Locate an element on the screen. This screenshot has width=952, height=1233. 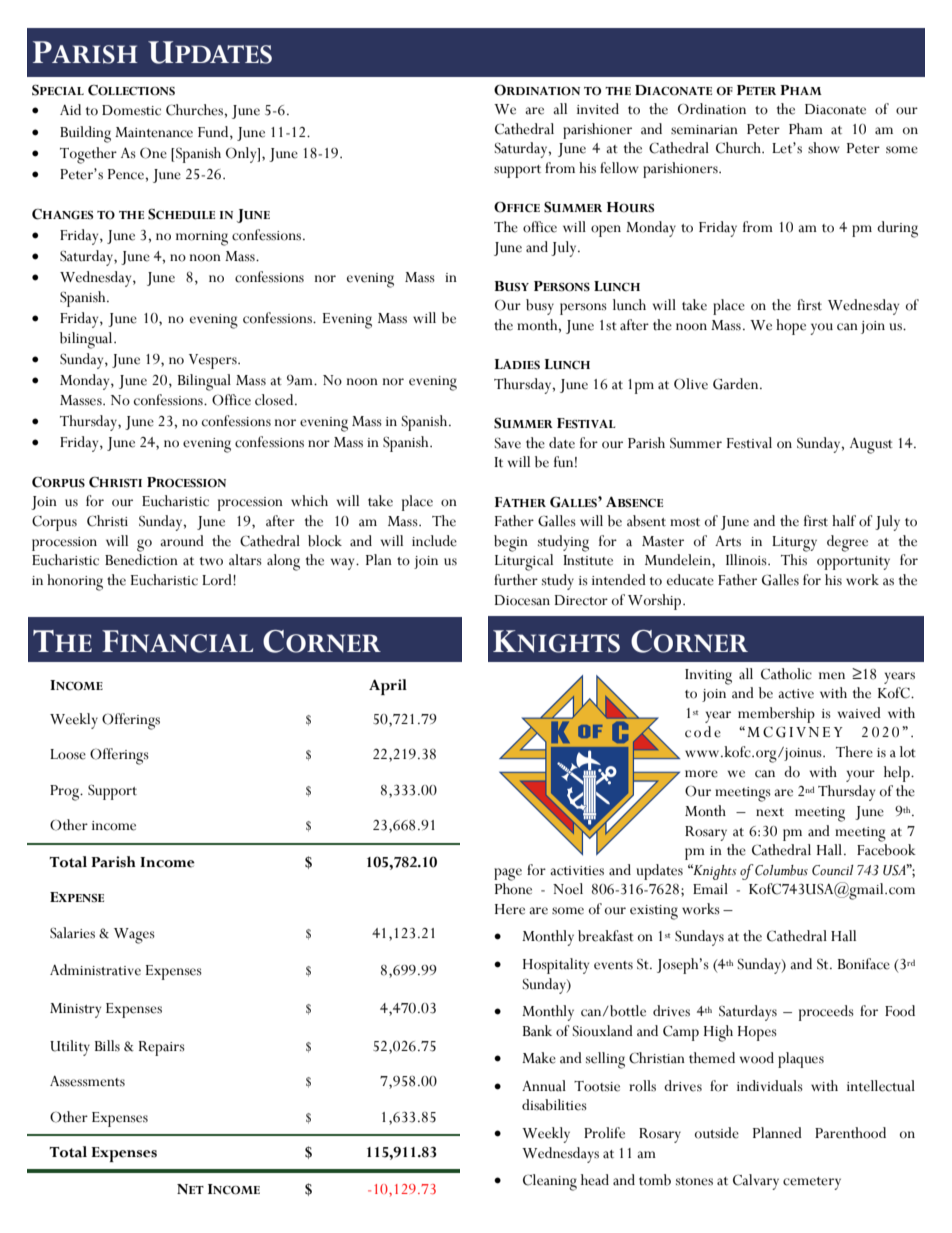
page is located at coordinates (508, 874).
